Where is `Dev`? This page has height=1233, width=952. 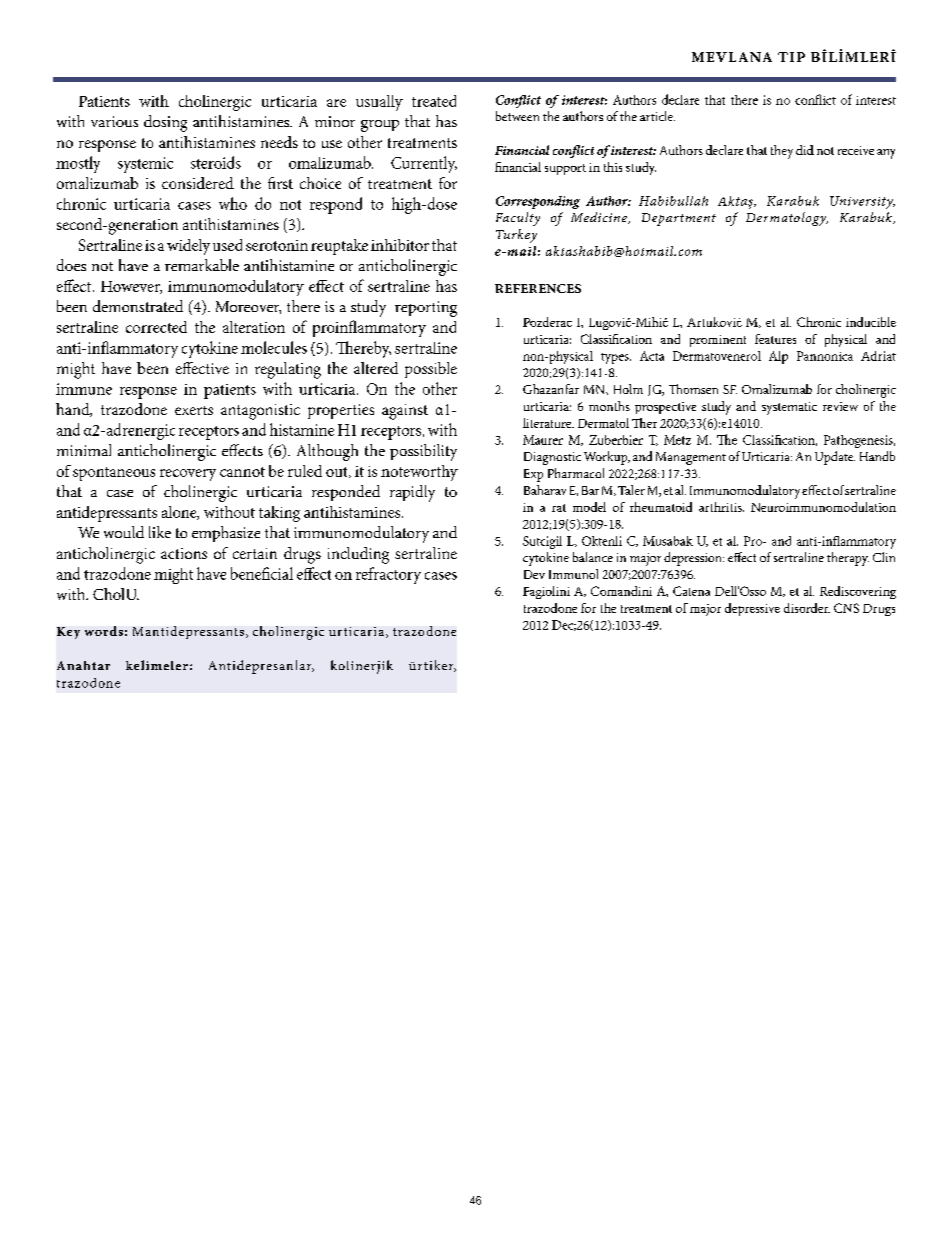
Dev is located at coordinates (534, 574).
